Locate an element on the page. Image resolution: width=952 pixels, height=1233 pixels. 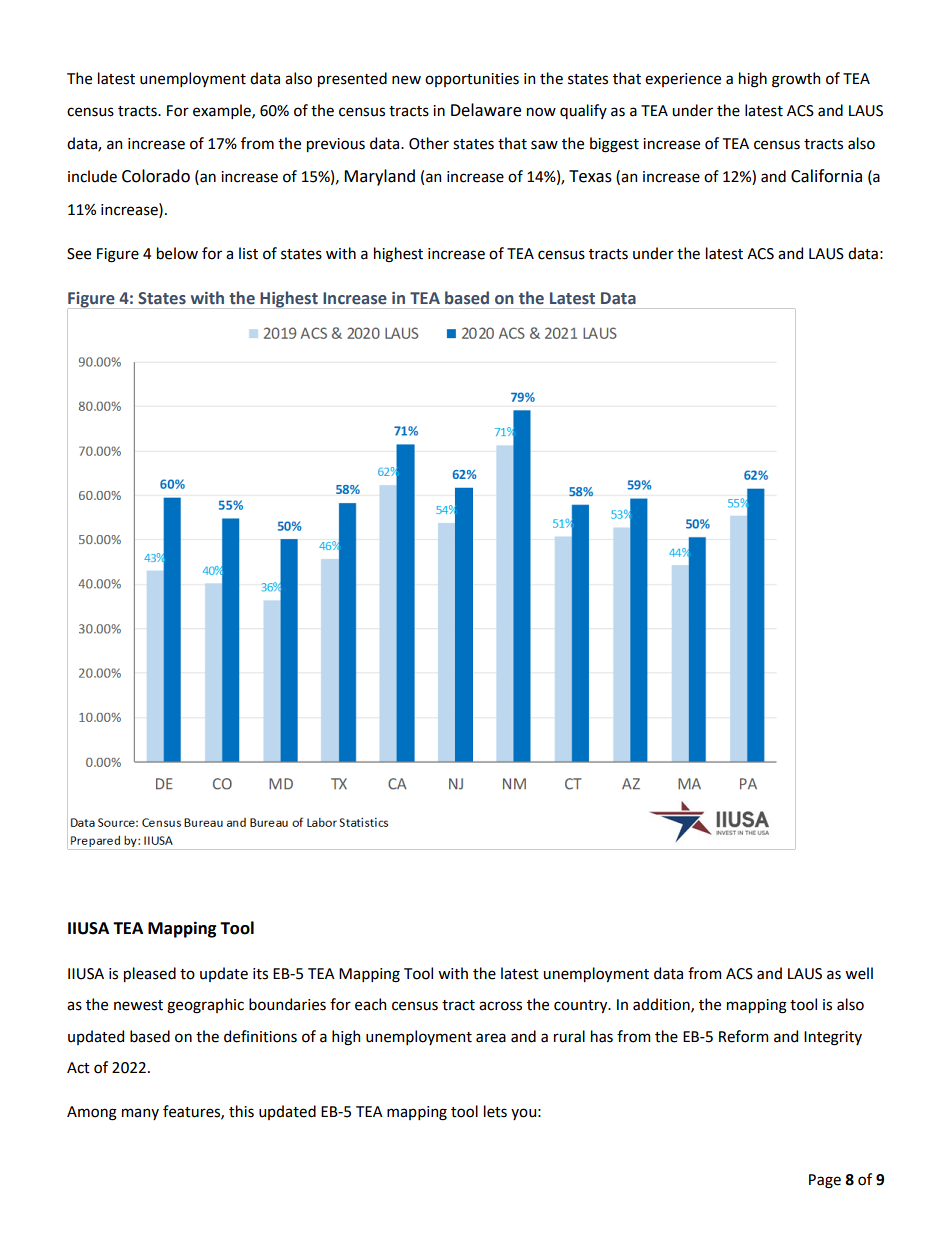
example is located at coordinates (223, 111).
